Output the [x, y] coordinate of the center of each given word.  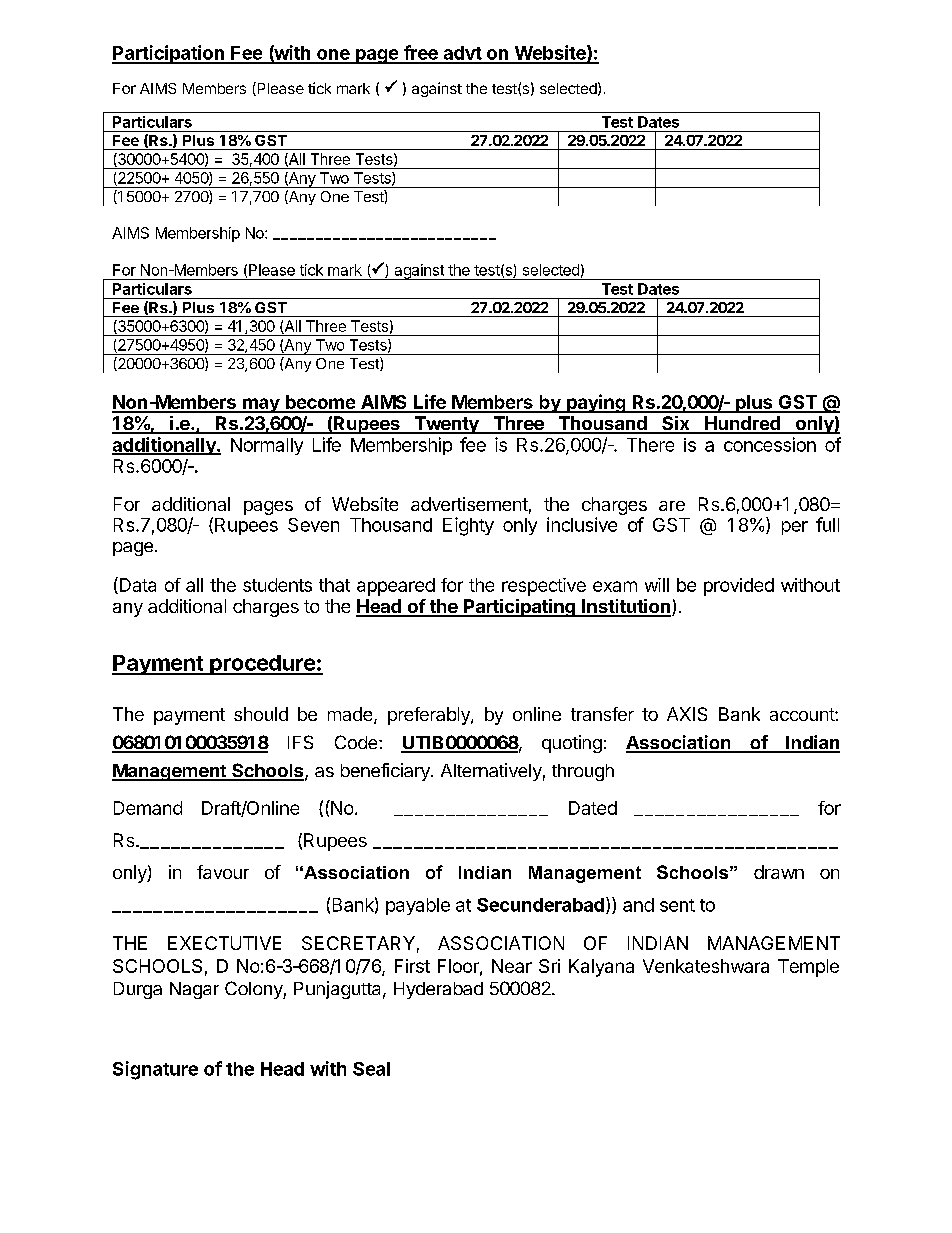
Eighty [468, 526]
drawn [779, 872]
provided [739, 587]
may [261, 405]
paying [596, 403]
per [795, 528]
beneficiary [386, 772]
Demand [148, 808]
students [277, 585]
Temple [808, 968]
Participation [169, 54]
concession [770, 444]
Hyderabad [438, 990]
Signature [155, 1070]
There [650, 445]
